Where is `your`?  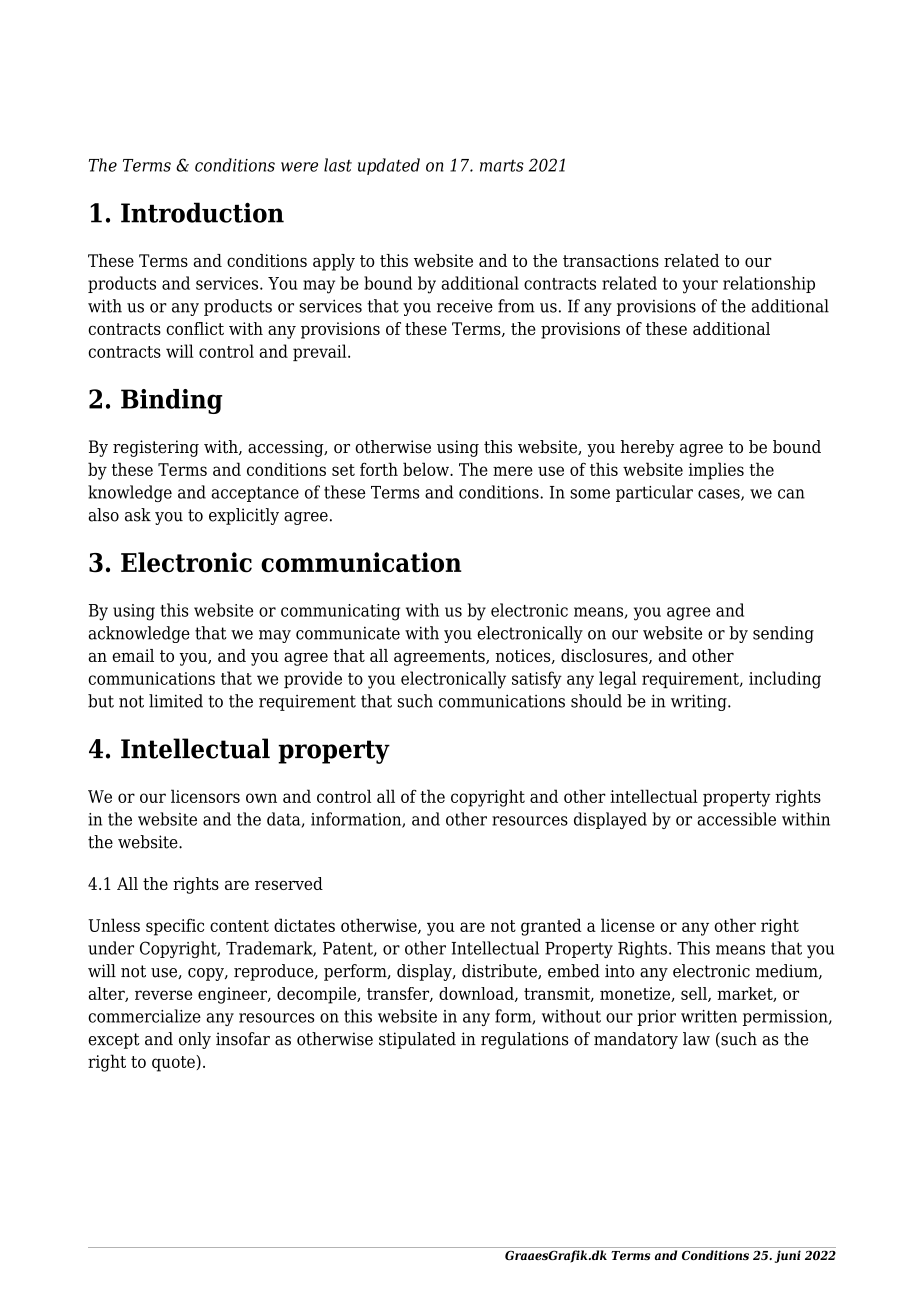 your is located at coordinates (700, 287).
